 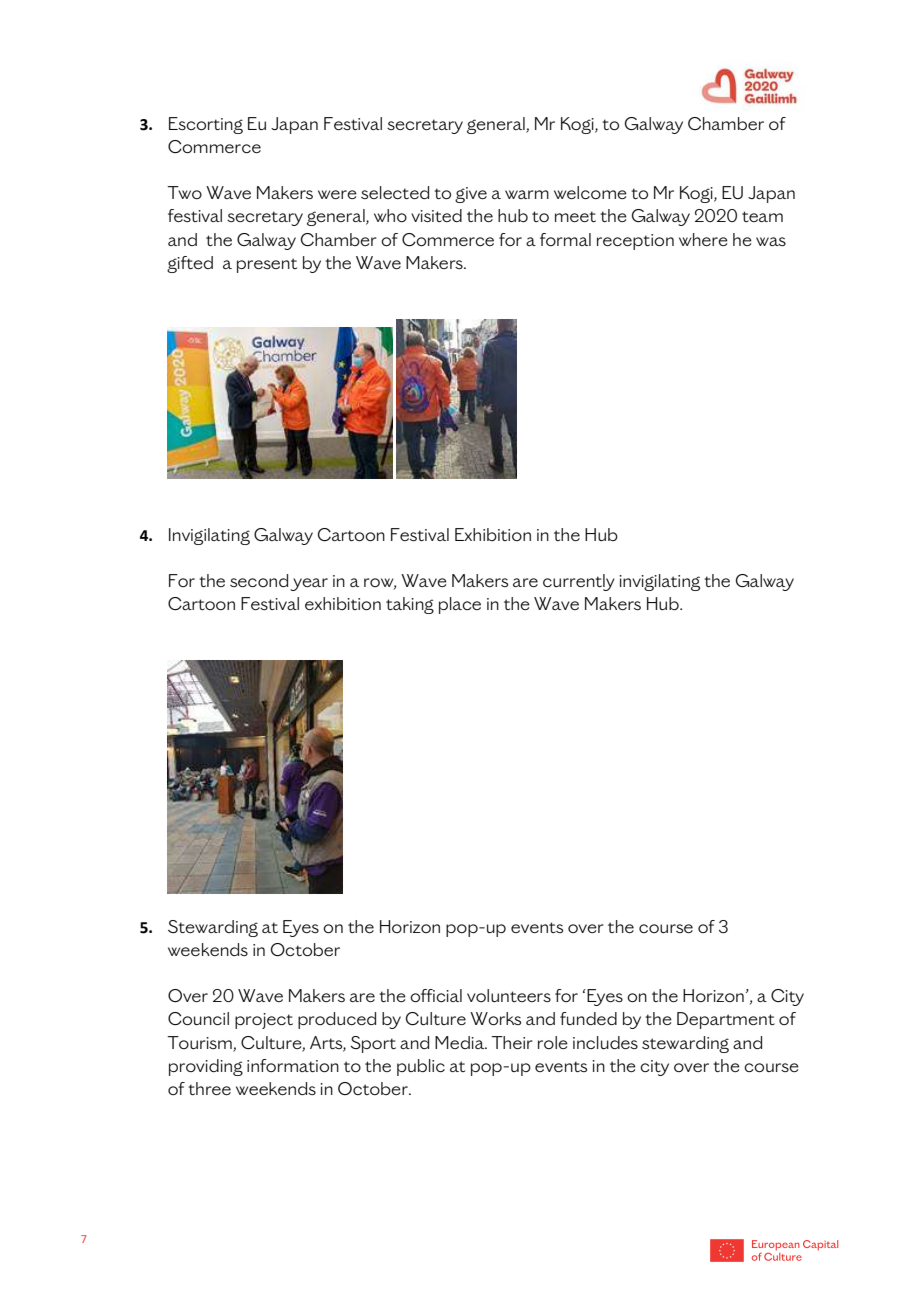 What do you see at coordinates (264, 1021) in the screenshot?
I see `project` at bounding box center [264, 1021].
